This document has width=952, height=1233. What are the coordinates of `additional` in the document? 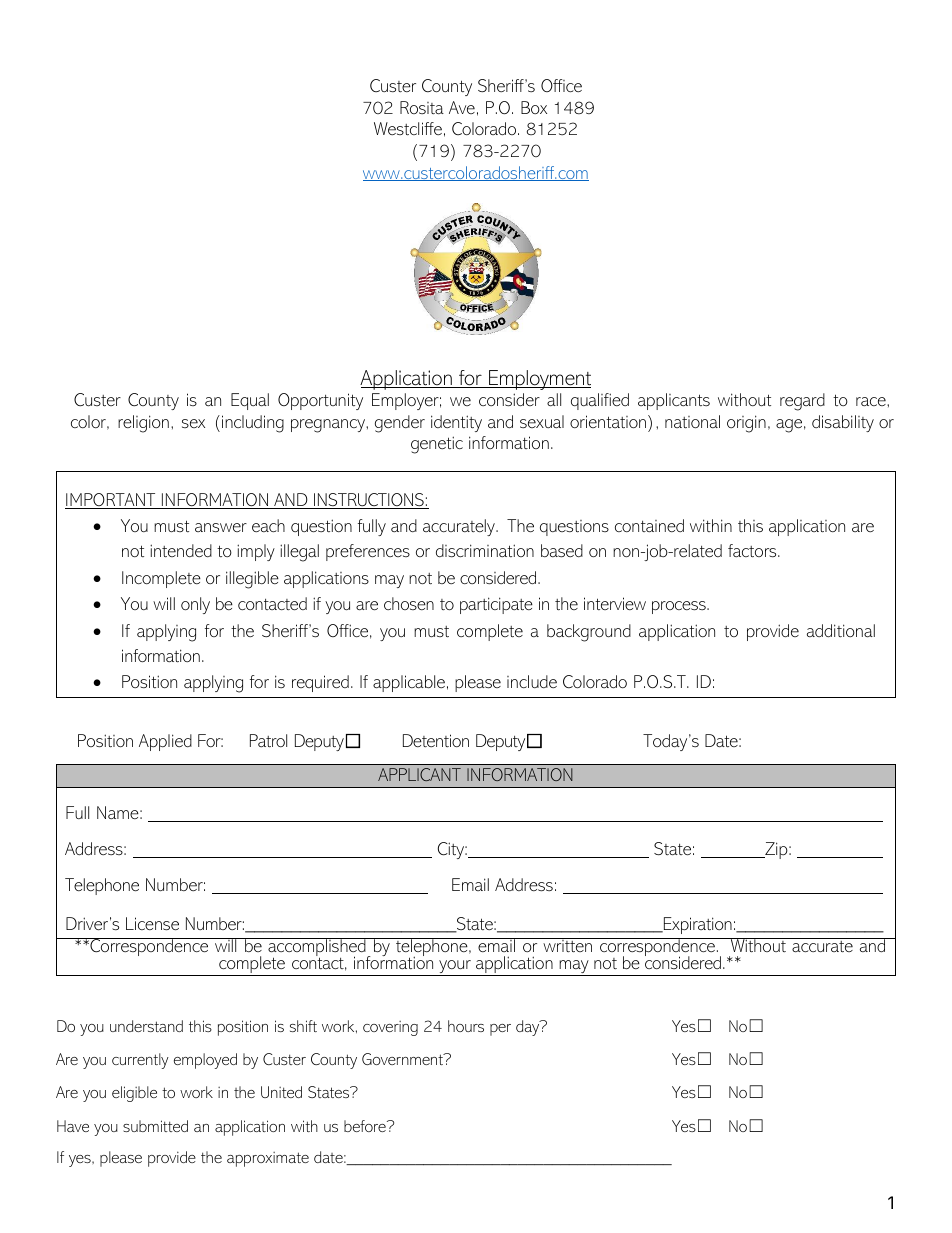 It's located at (841, 630).
